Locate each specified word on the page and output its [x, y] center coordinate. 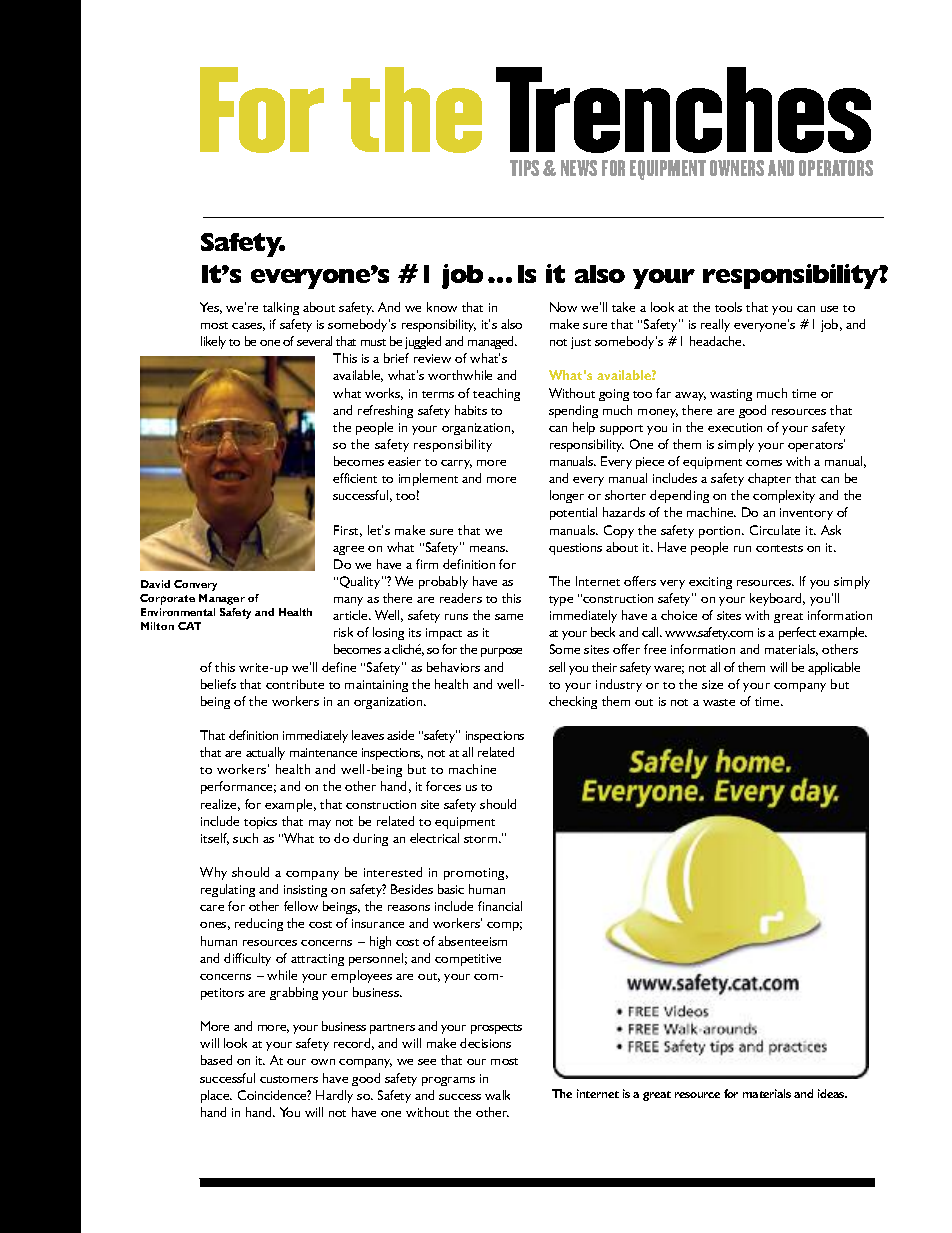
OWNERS [737, 168]
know [442, 307]
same [509, 617]
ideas [832, 1093]
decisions [485, 1043]
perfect [797, 633]
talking [281, 308]
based [216, 1060]
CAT [189, 626]
